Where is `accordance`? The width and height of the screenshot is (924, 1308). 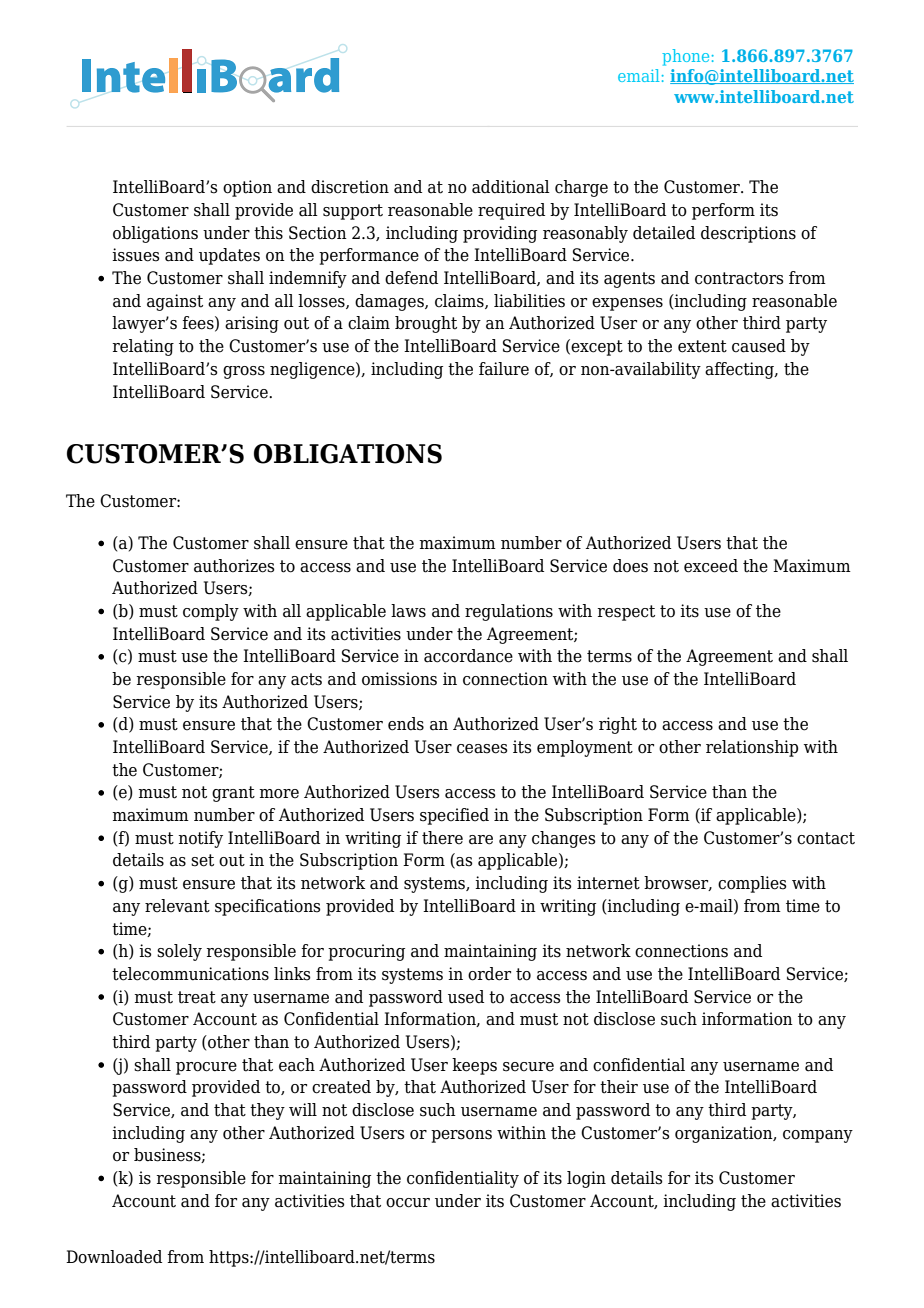
accordance is located at coordinates (468, 656).
